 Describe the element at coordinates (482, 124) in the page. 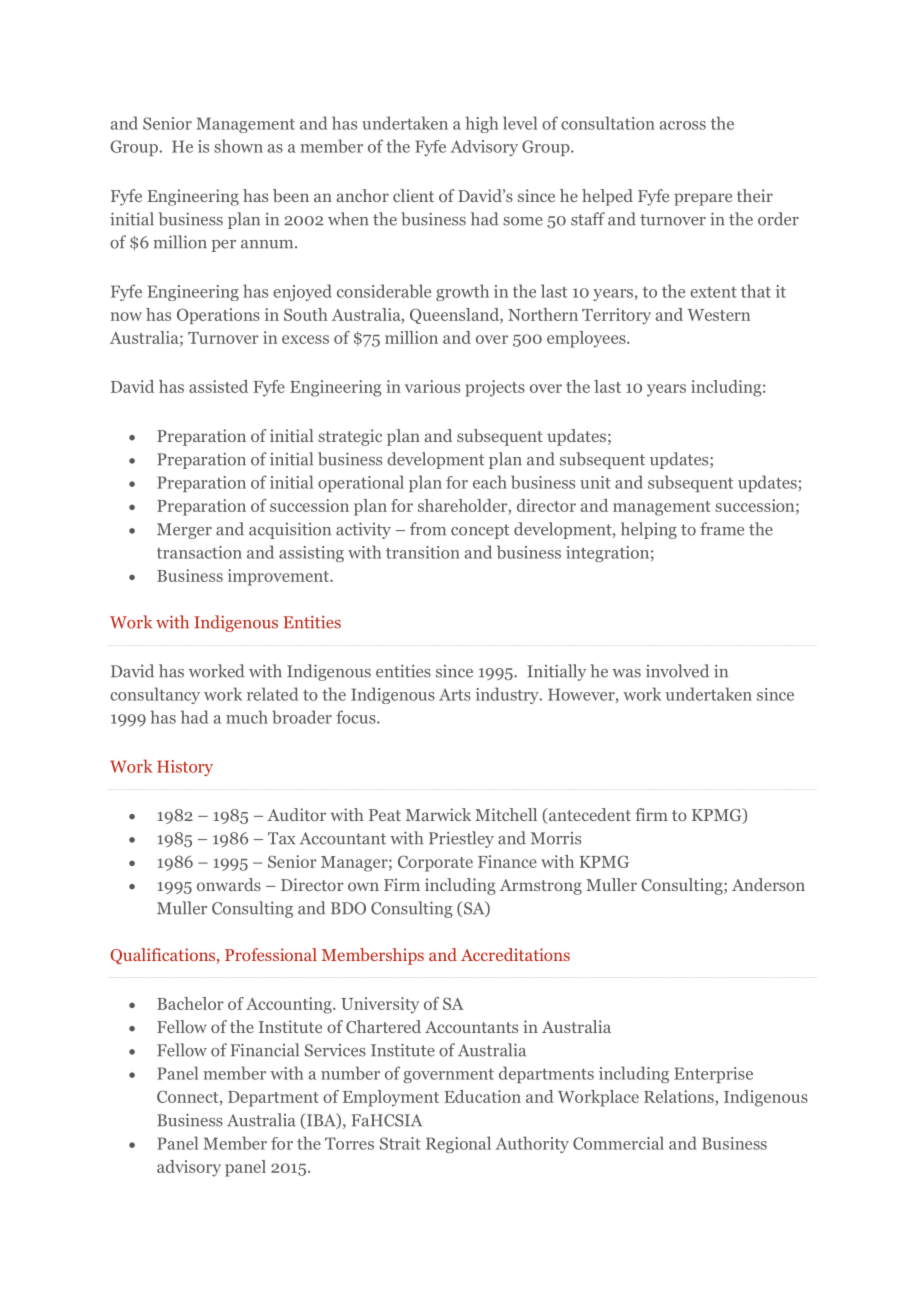

I see `high` at that location.
